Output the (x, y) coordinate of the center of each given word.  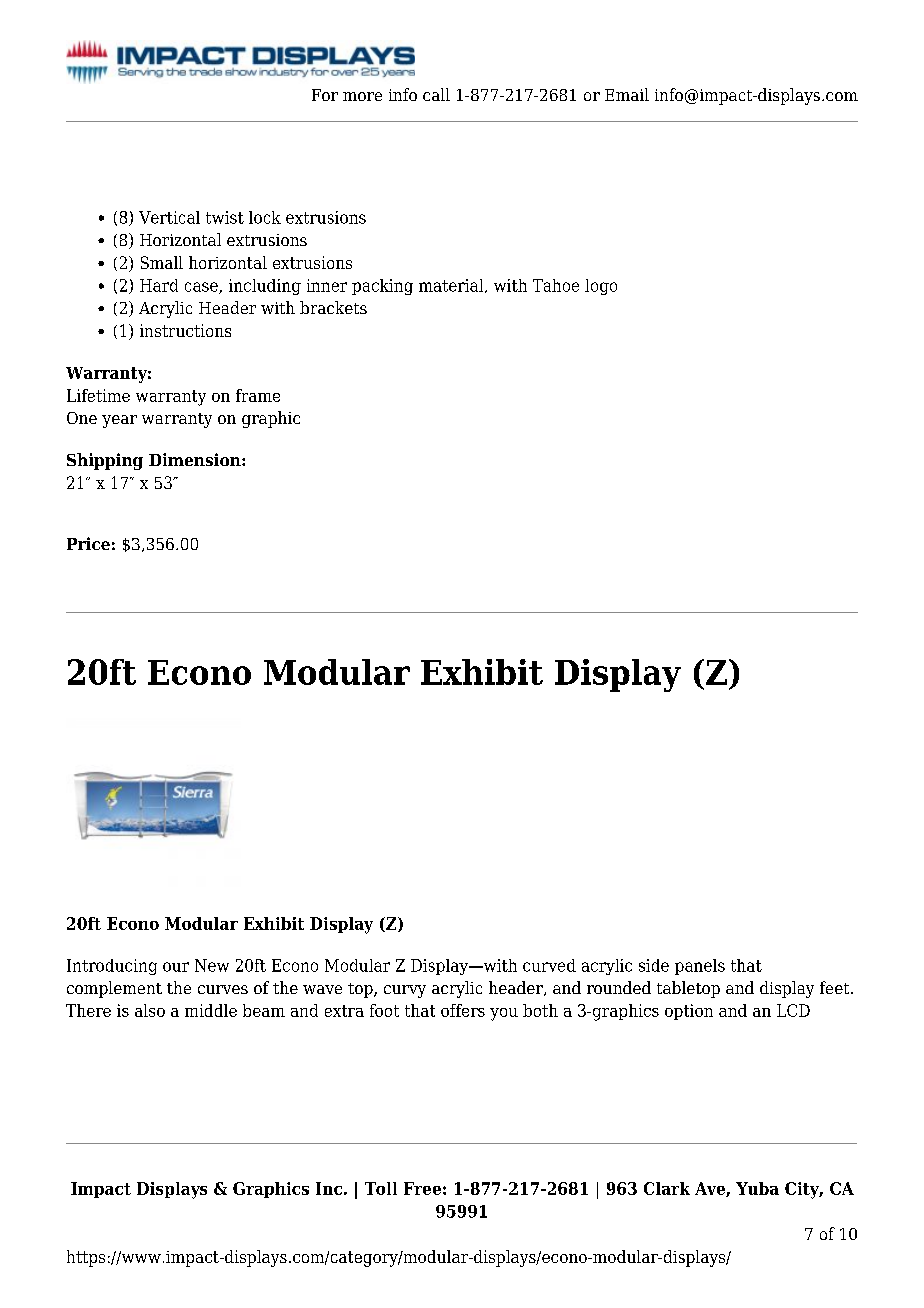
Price (88, 543)
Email (627, 94)
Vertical (169, 217)
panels (700, 967)
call (436, 94)
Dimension (196, 459)
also (150, 1010)
